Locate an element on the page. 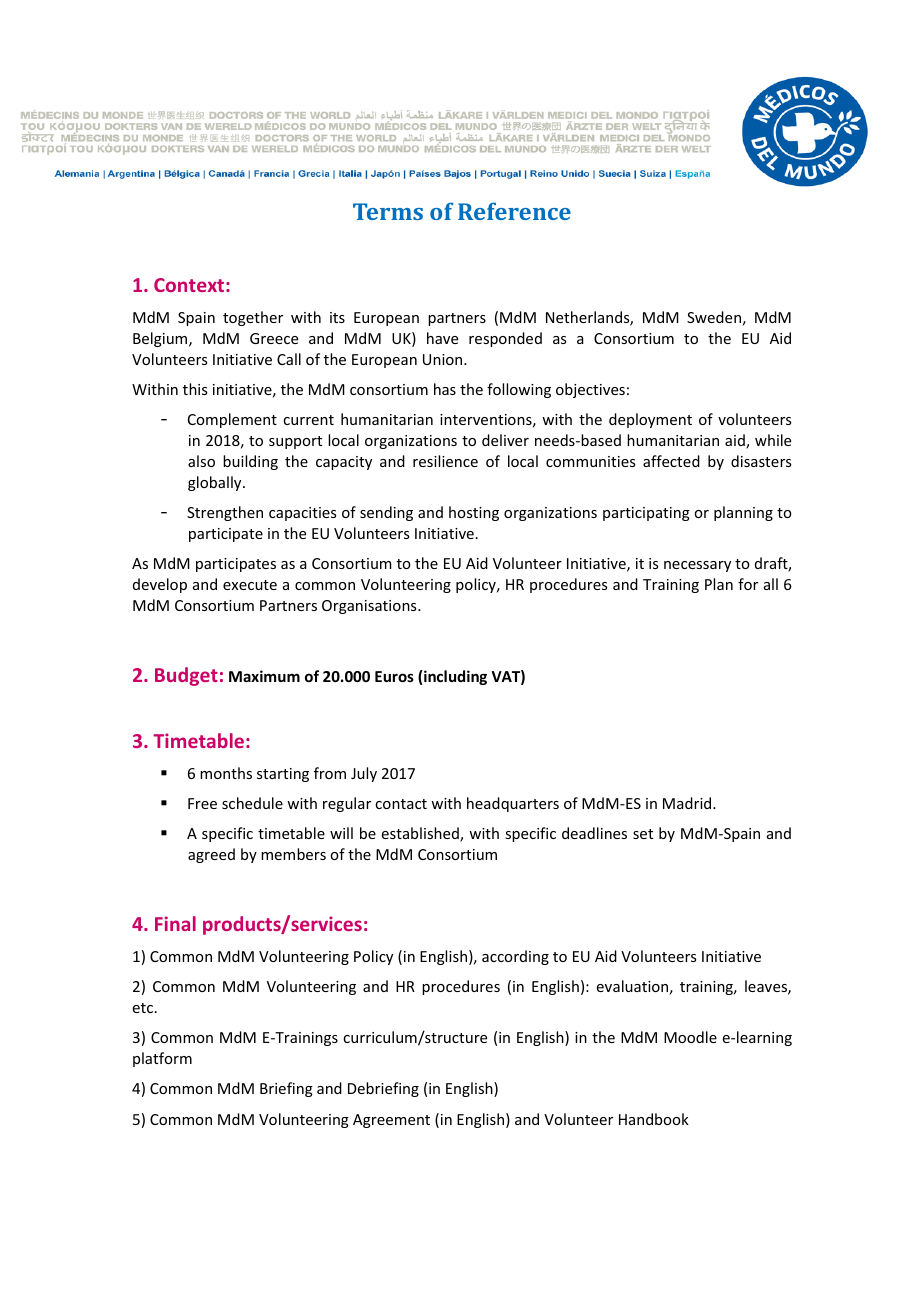  Reference is located at coordinates (514, 211).
